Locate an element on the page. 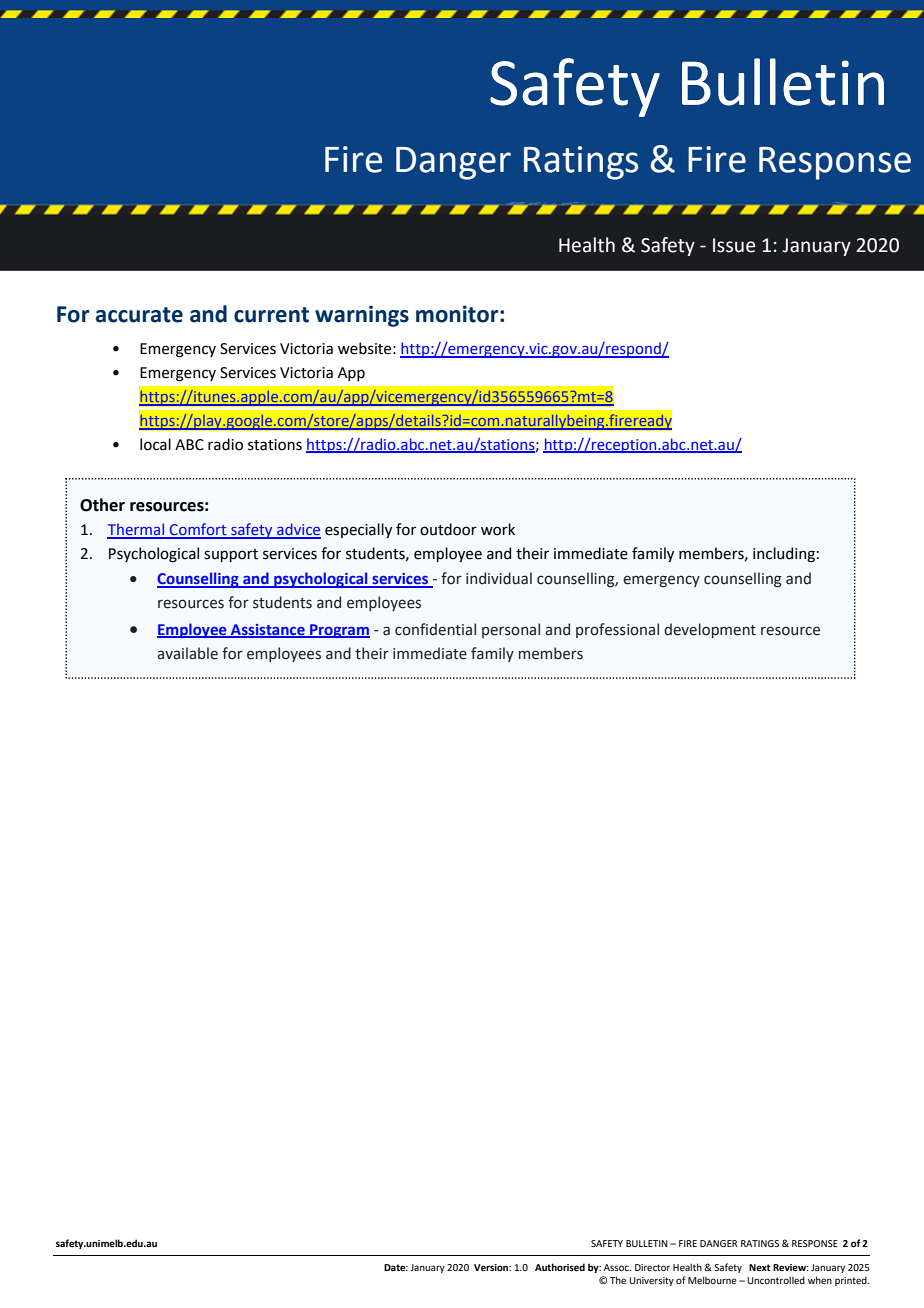  available is located at coordinates (187, 653).
